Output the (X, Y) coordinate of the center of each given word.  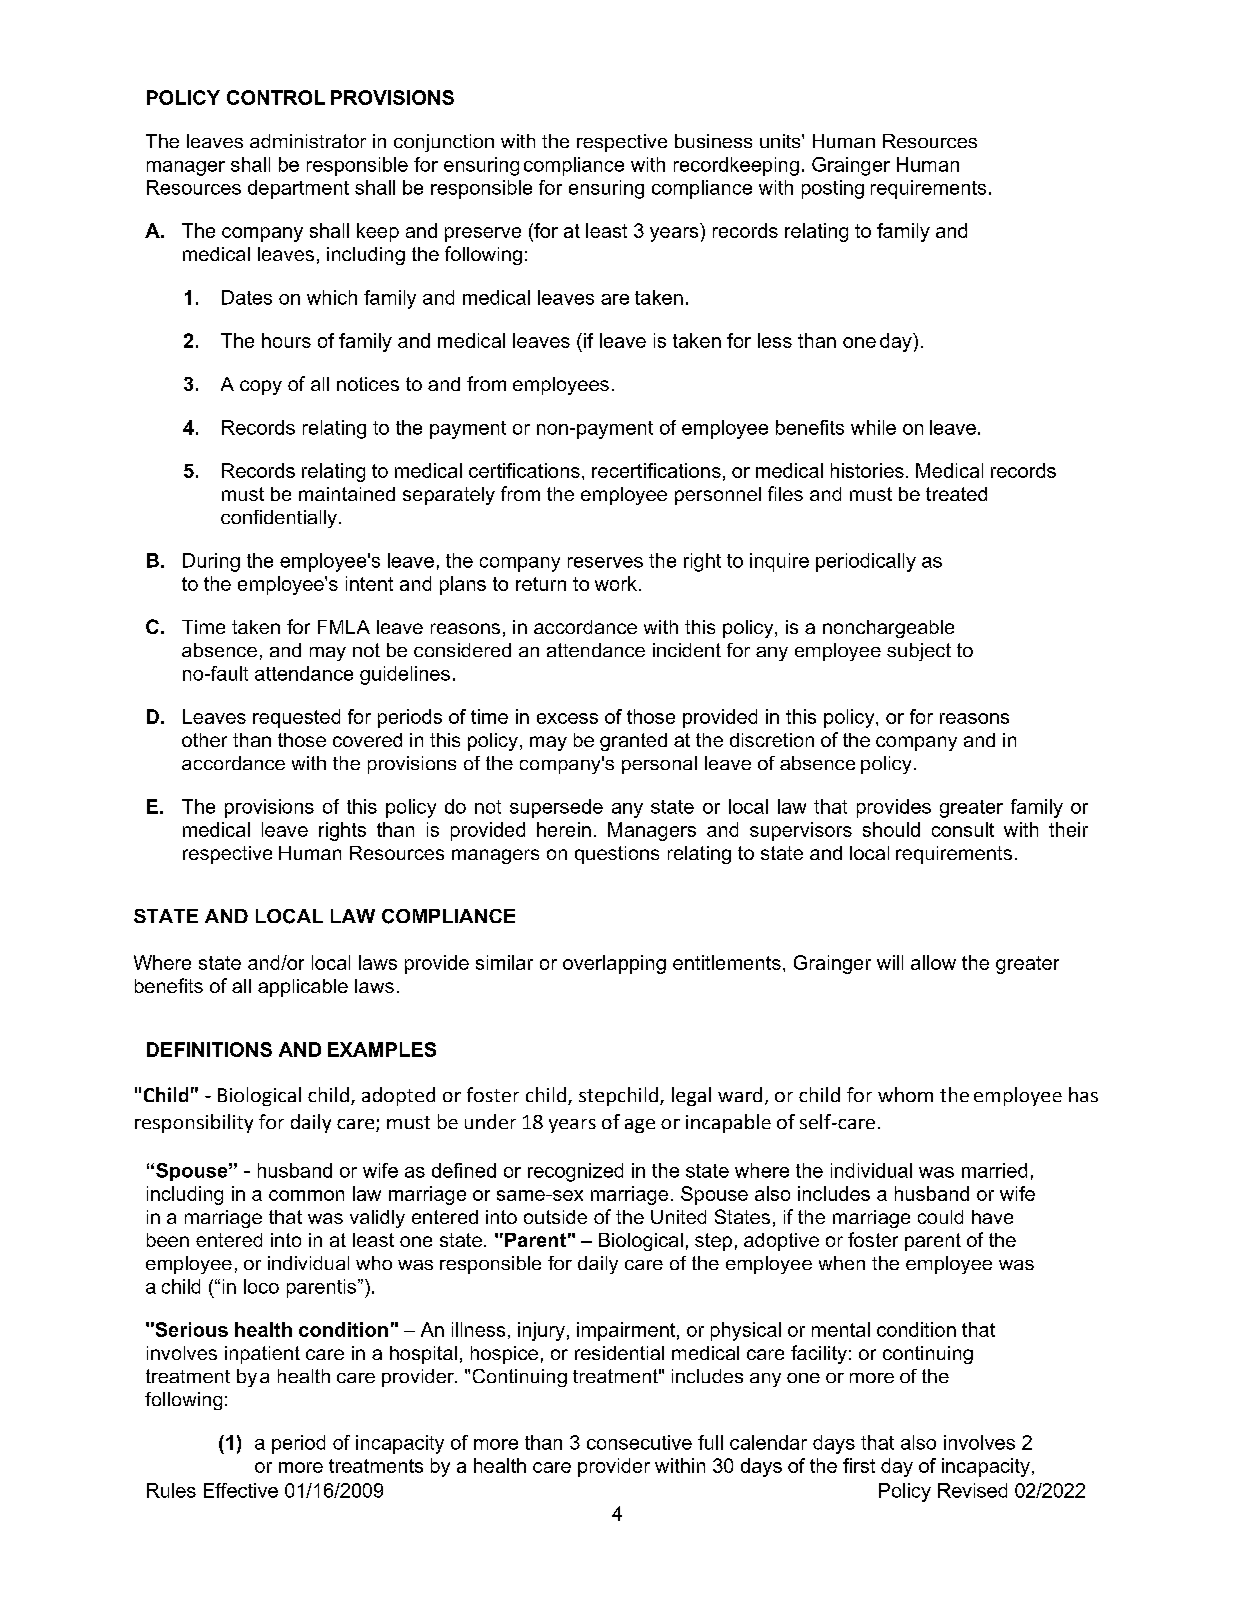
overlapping (614, 964)
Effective (241, 1490)
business (713, 141)
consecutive (639, 1442)
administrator (308, 141)
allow (933, 962)
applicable (303, 988)
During (211, 562)
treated (956, 494)
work (616, 583)
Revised (972, 1490)
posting (833, 189)
